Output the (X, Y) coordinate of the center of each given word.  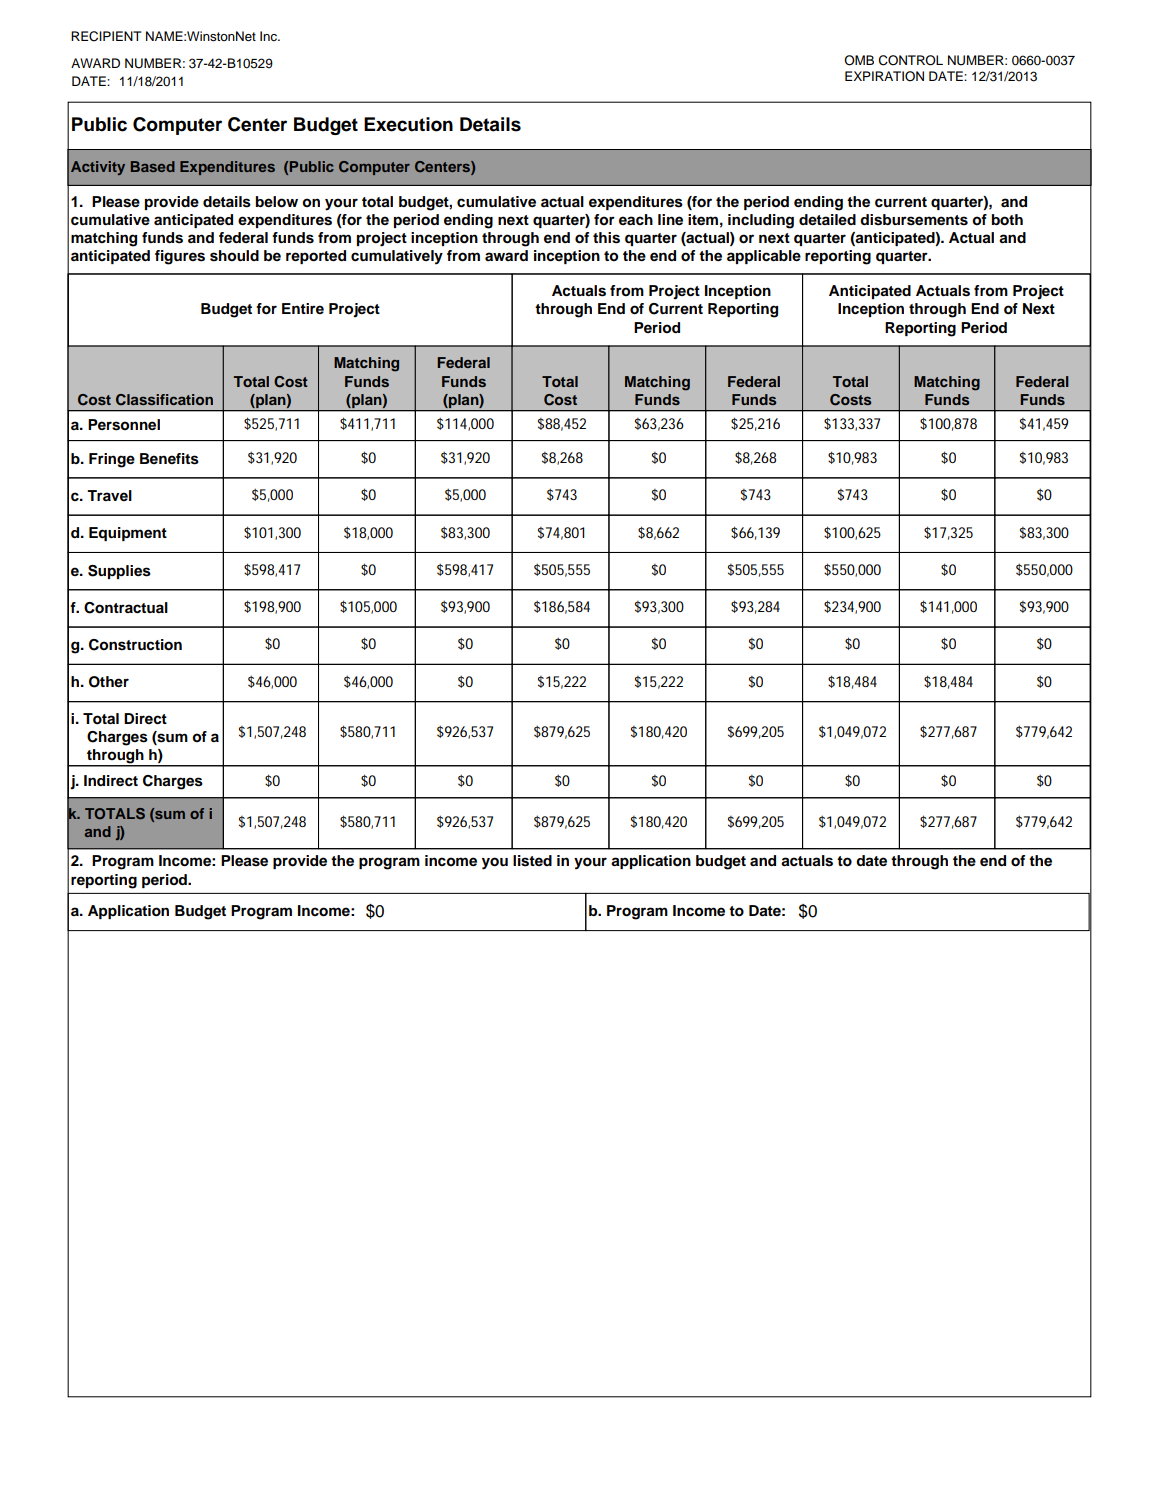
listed (532, 861)
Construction (135, 645)
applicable (764, 257)
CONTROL (911, 60)
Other (109, 682)
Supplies (119, 572)
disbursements (914, 220)
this (606, 238)
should (234, 256)
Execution (408, 124)
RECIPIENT (106, 36)
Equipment (128, 534)
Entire (303, 308)
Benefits (169, 459)
